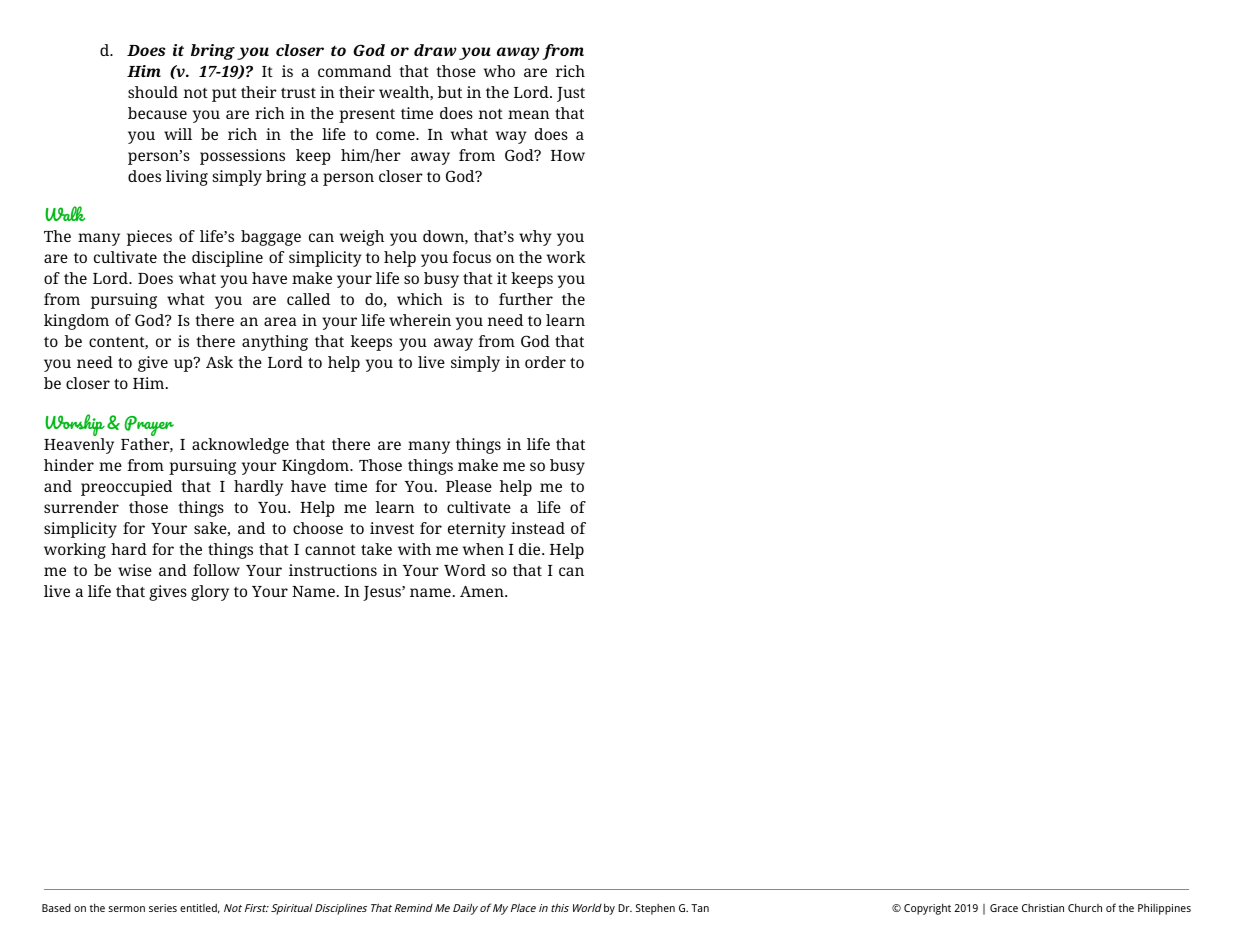 The image size is (1233, 952). What do you see at coordinates (535, 238) in the image?
I see `why` at bounding box center [535, 238].
